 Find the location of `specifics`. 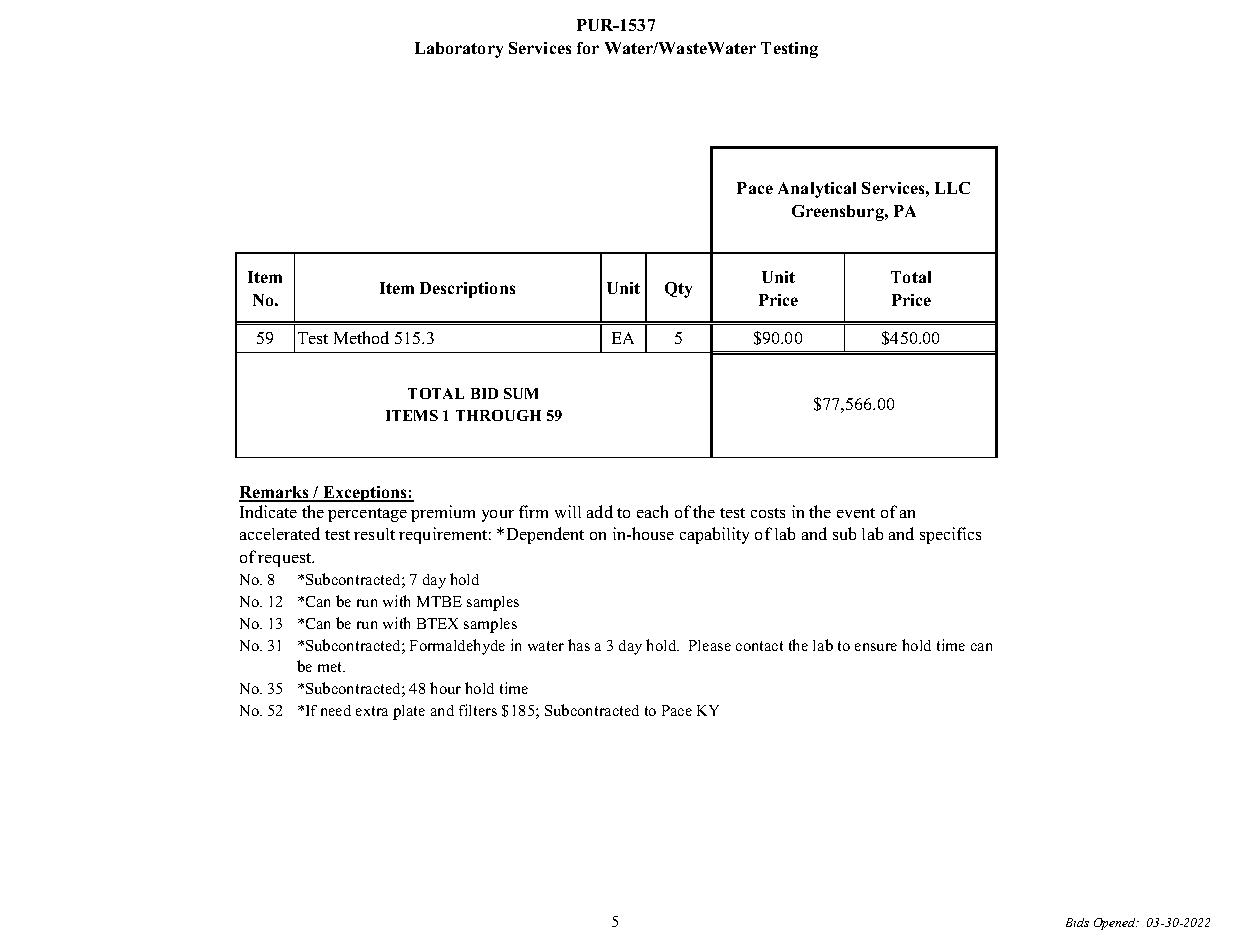

specifics is located at coordinates (950, 535).
